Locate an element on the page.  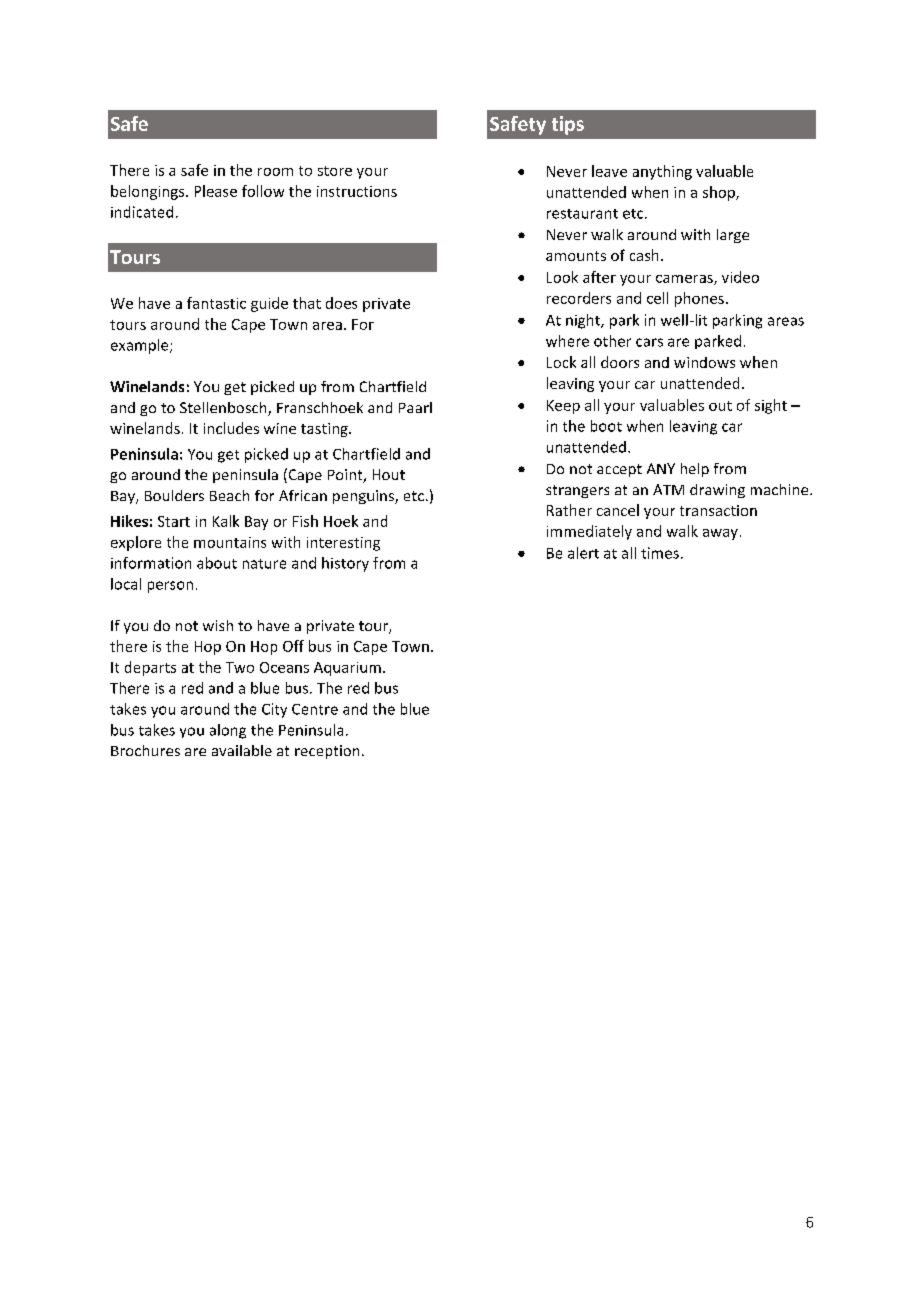
tips is located at coordinates (568, 125).
